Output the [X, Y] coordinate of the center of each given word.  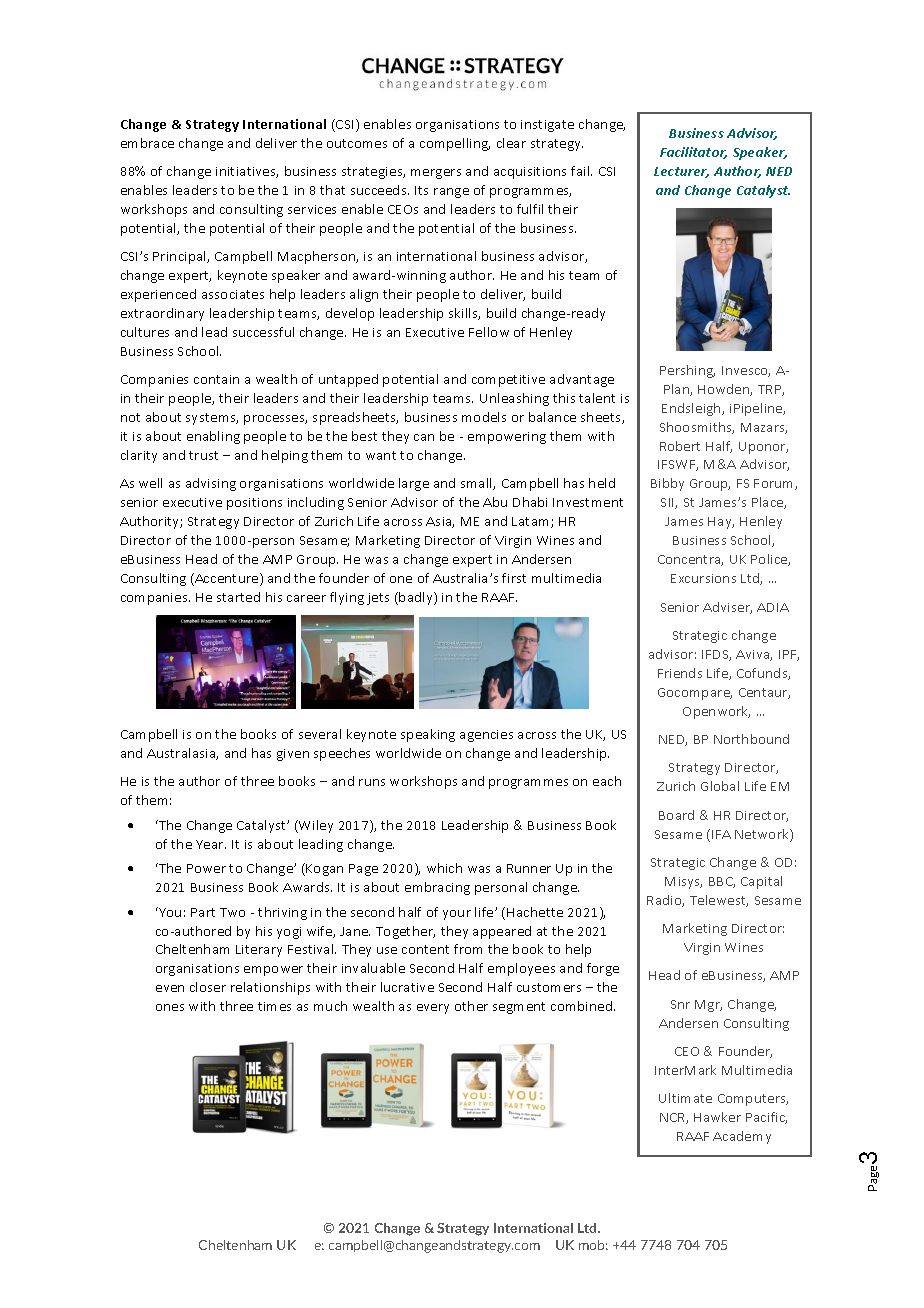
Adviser [727, 608]
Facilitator [693, 153]
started [238, 597]
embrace [147, 143]
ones [170, 1007]
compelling [455, 144]
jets [378, 599]
